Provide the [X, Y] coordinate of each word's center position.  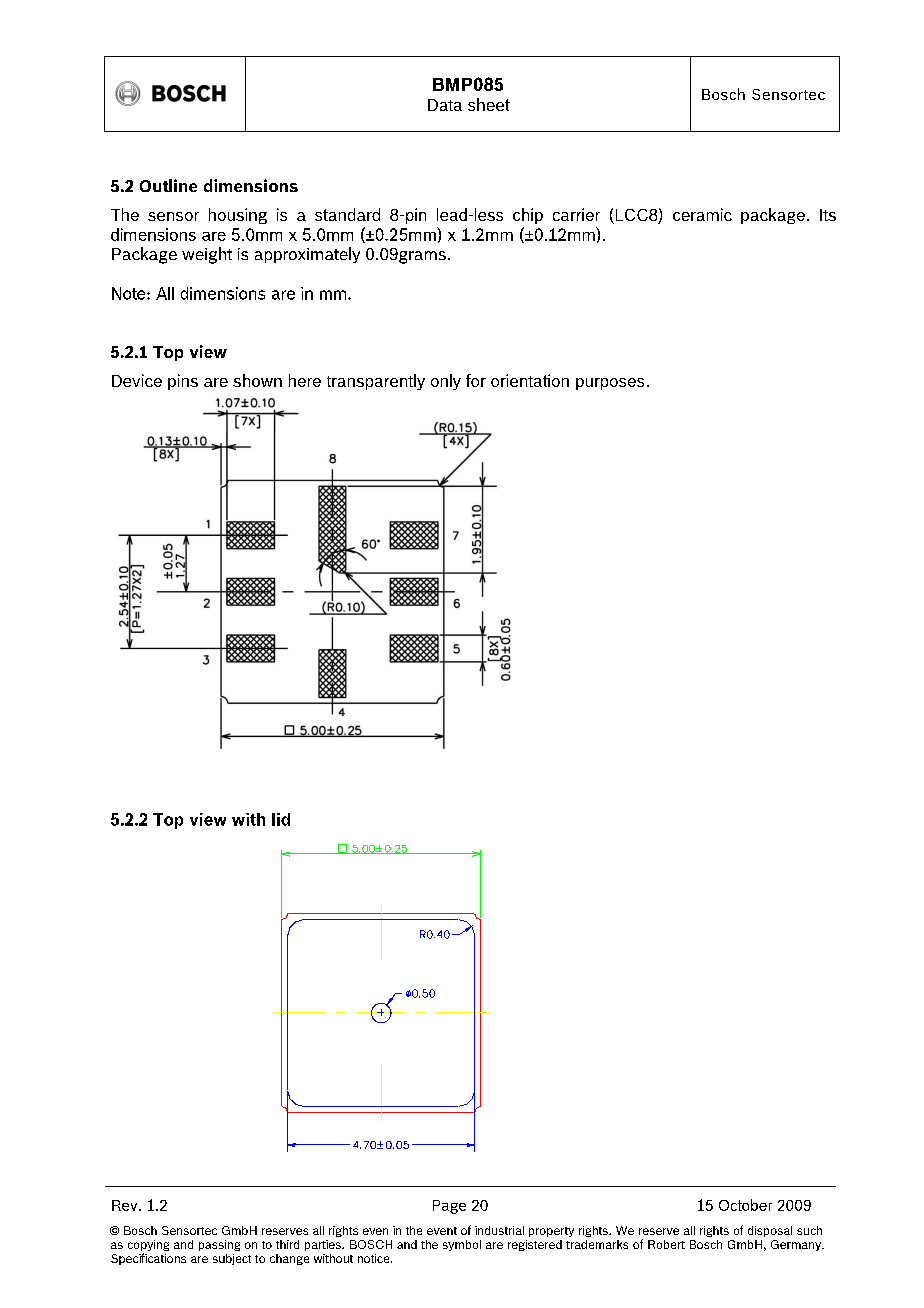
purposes [610, 384]
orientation [530, 380]
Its [828, 215]
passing [219, 1245]
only [446, 382]
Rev [126, 1205]
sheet [489, 104]
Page [449, 1207]
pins [183, 382]
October [745, 1205]
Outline [168, 185]
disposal [770, 1231]
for [476, 380]
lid [281, 819]
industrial [499, 1230]
